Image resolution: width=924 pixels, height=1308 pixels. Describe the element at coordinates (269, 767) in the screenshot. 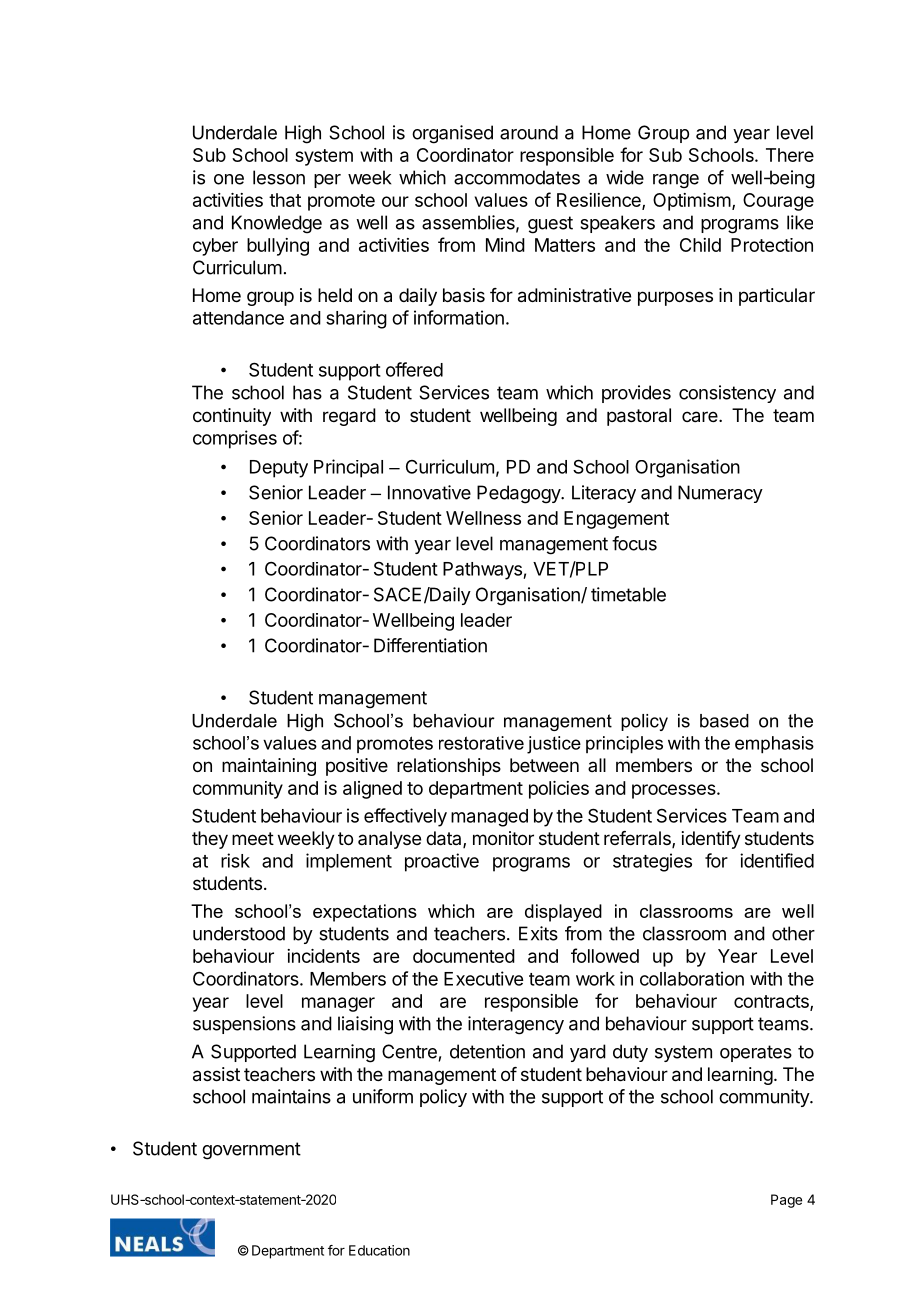

I see `maintaining` at that location.
